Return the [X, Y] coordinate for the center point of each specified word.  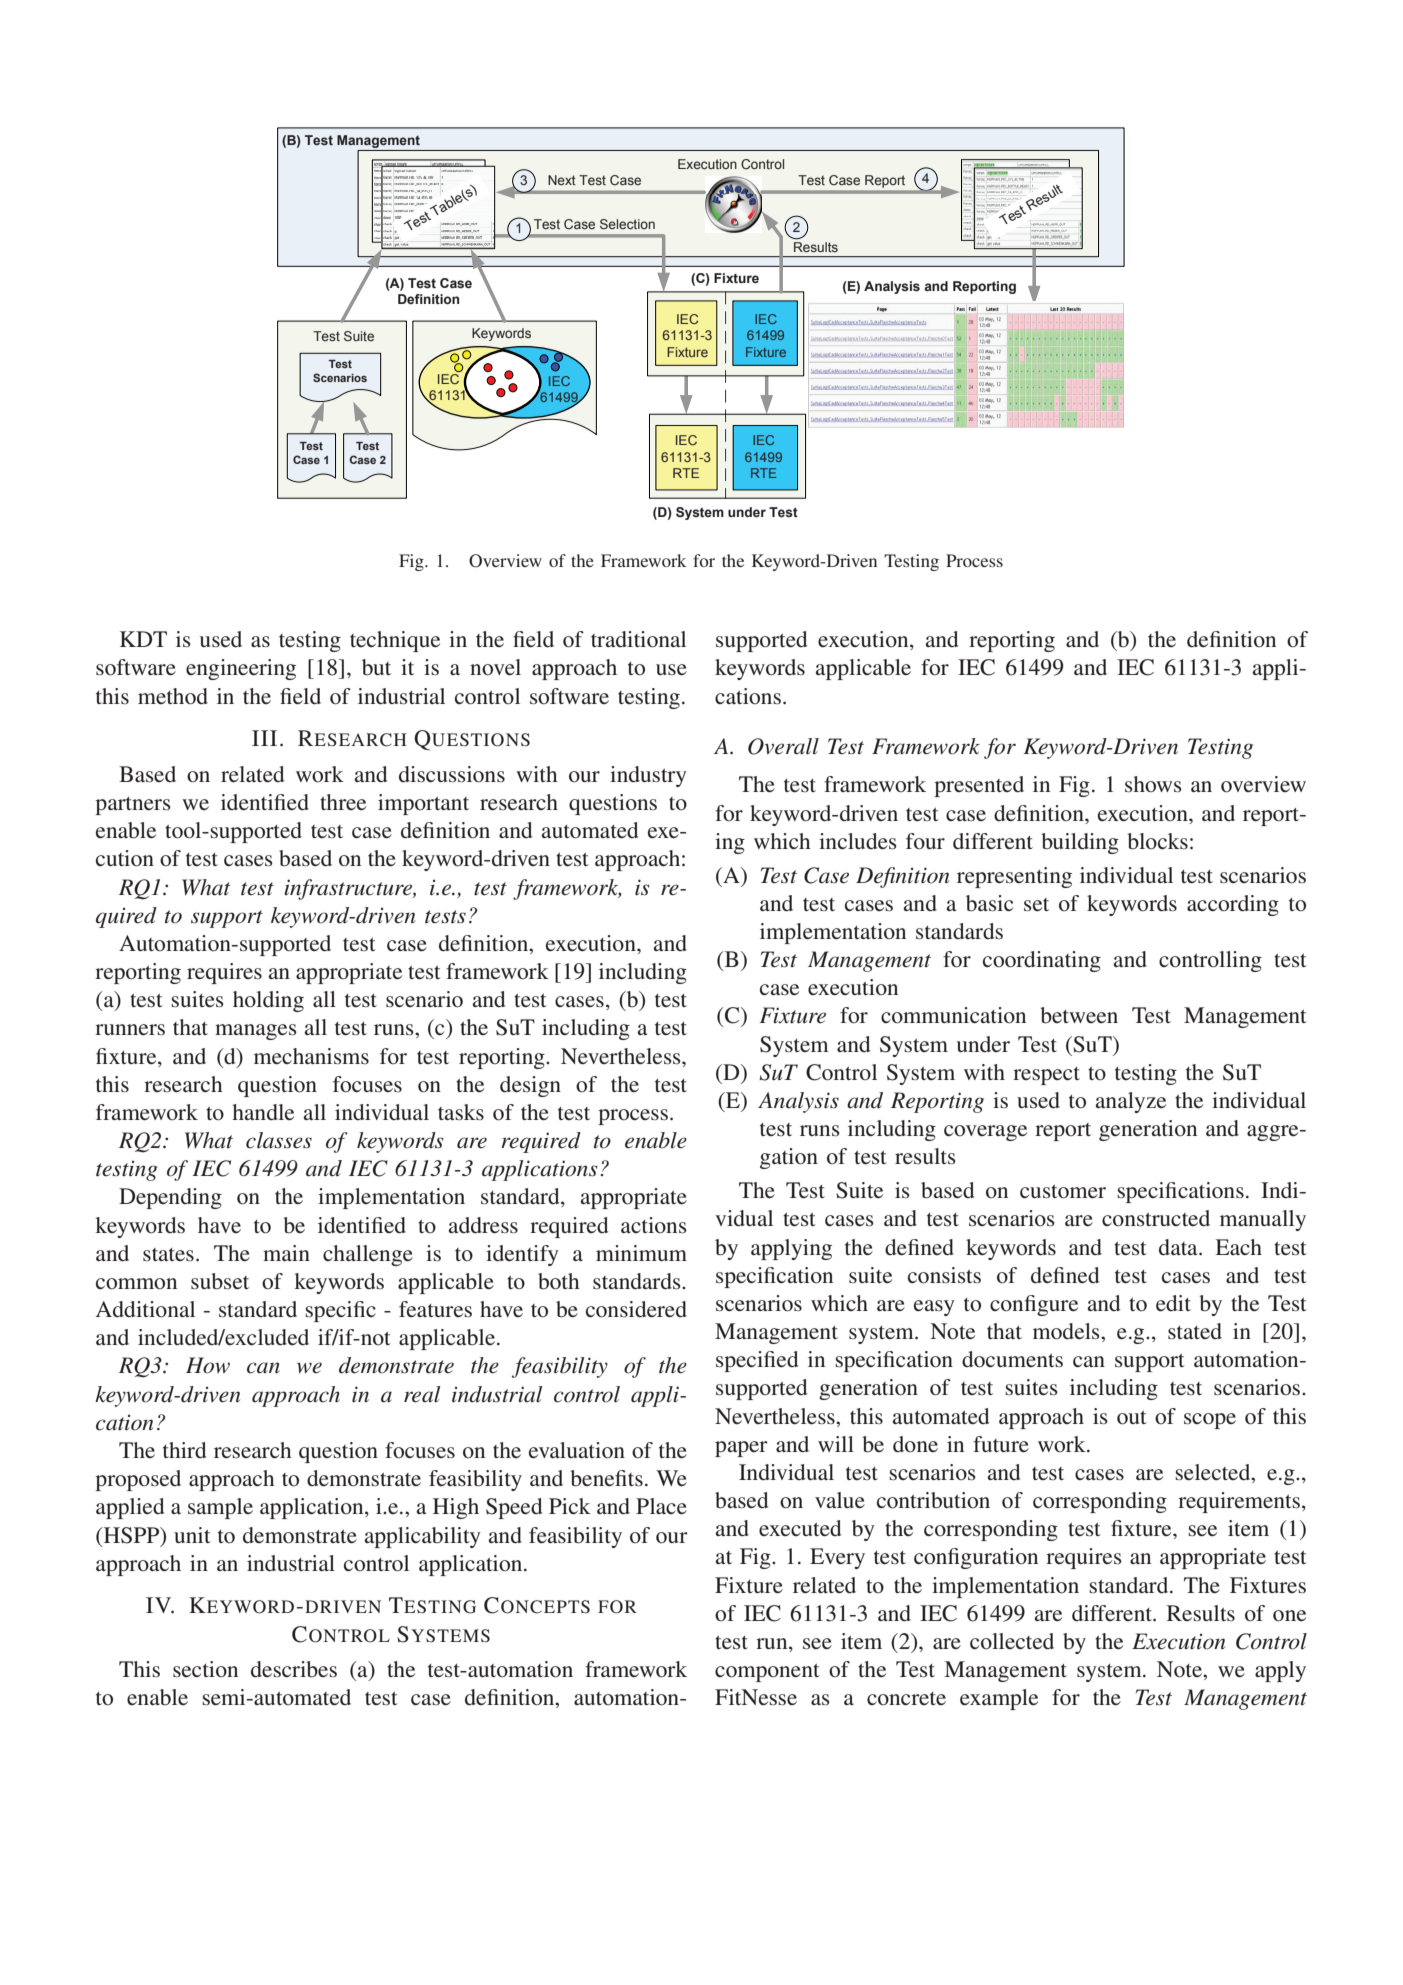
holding [268, 1001]
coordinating [1042, 961]
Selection [627, 224]
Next [562, 180]
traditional [638, 639]
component [767, 1673]
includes [858, 841]
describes [294, 1669]
